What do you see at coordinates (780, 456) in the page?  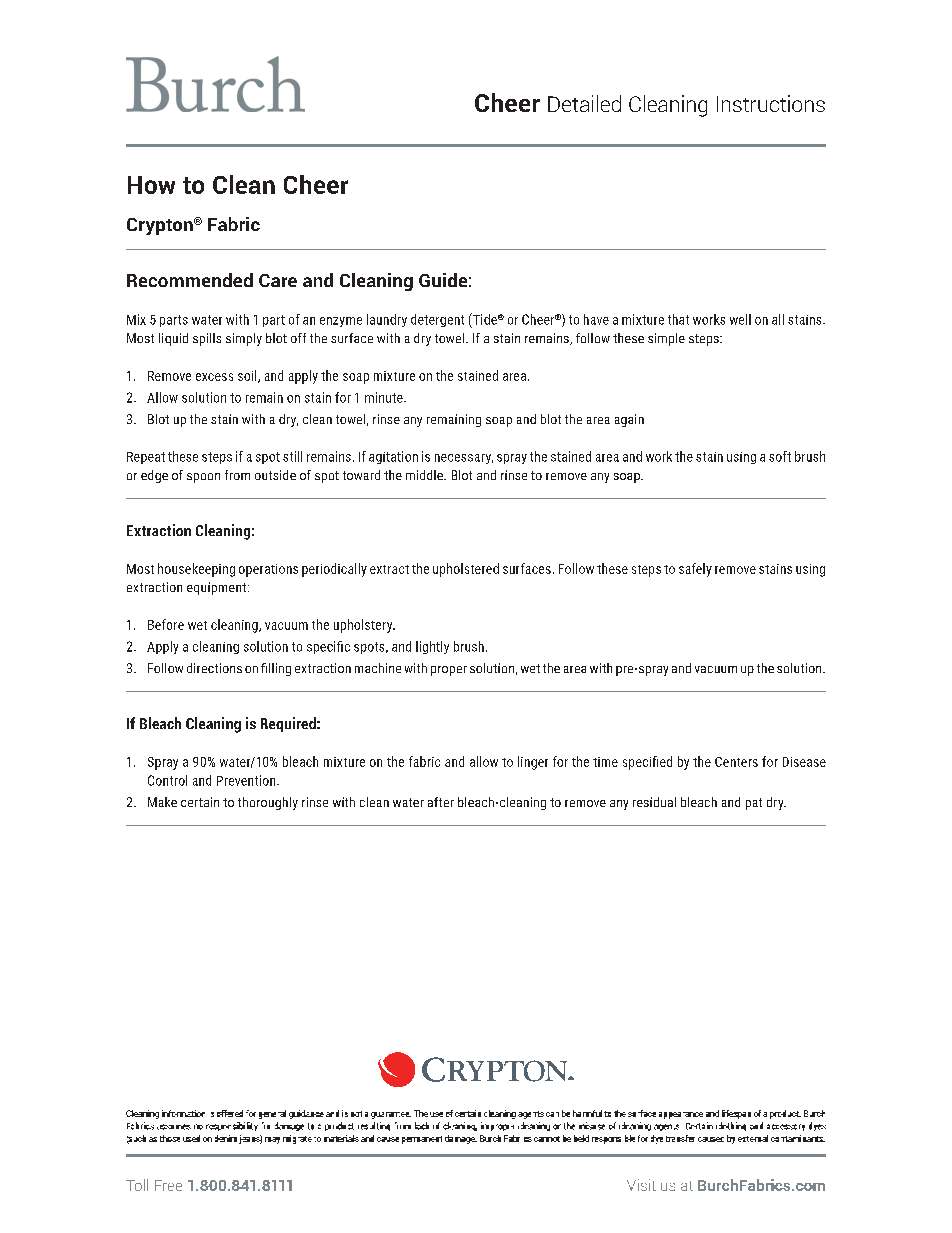 I see `soft` at bounding box center [780, 456].
